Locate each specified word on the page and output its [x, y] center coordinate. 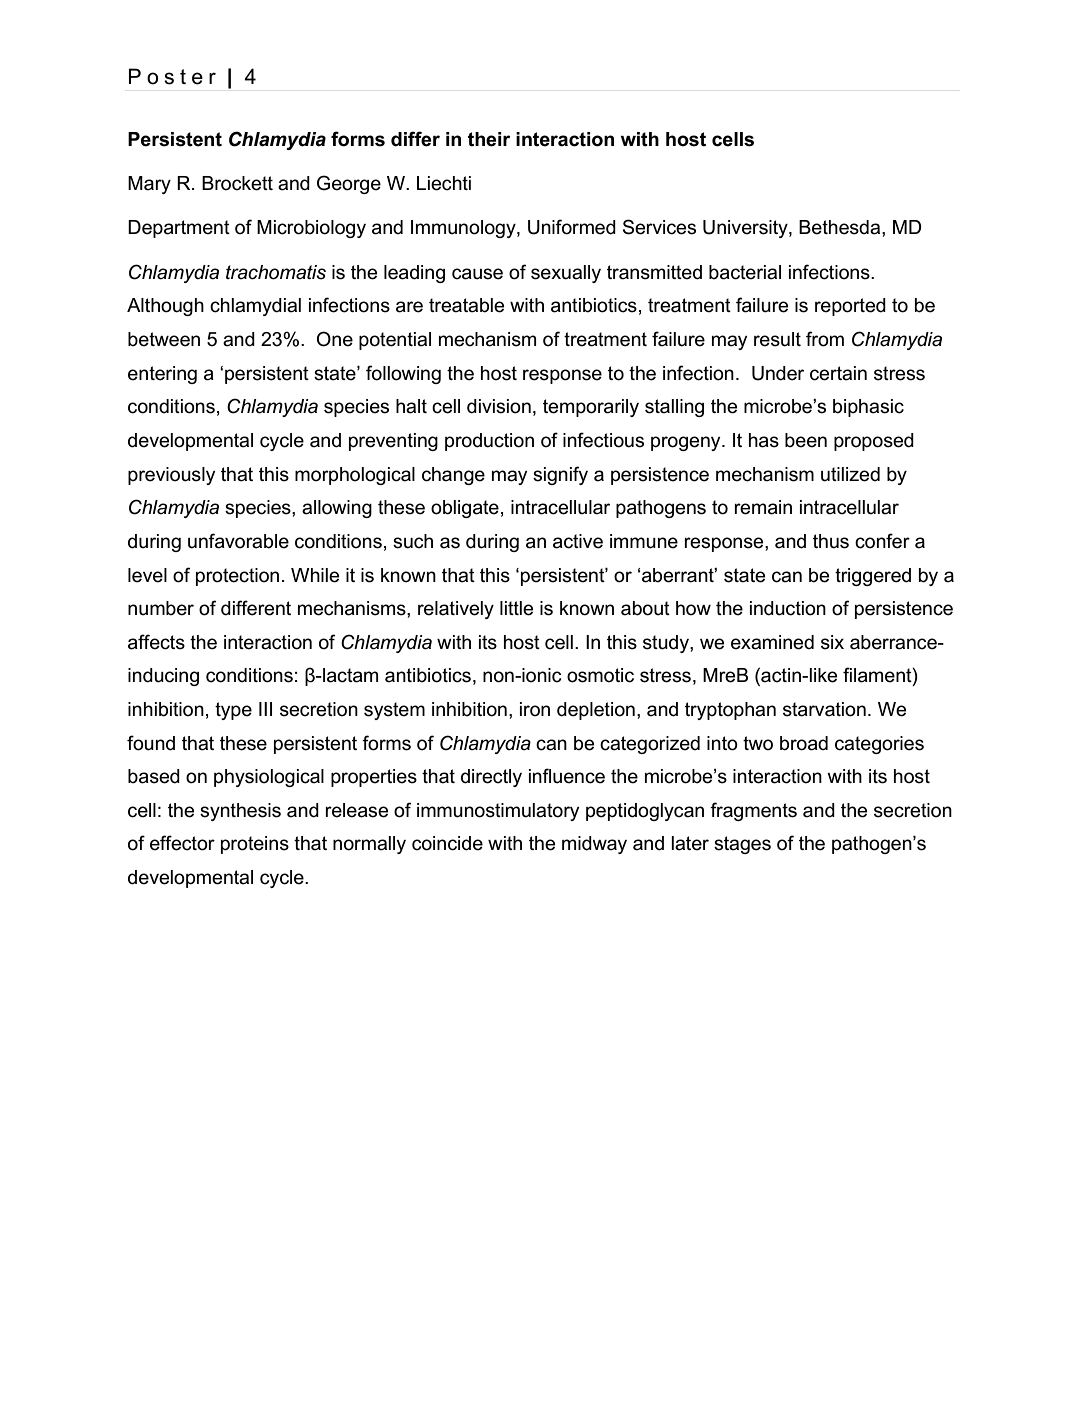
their [489, 139]
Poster [172, 76]
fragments [753, 811]
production [489, 442]
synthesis [240, 812]
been [806, 440]
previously [171, 476]
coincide [447, 843]
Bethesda [841, 227]
